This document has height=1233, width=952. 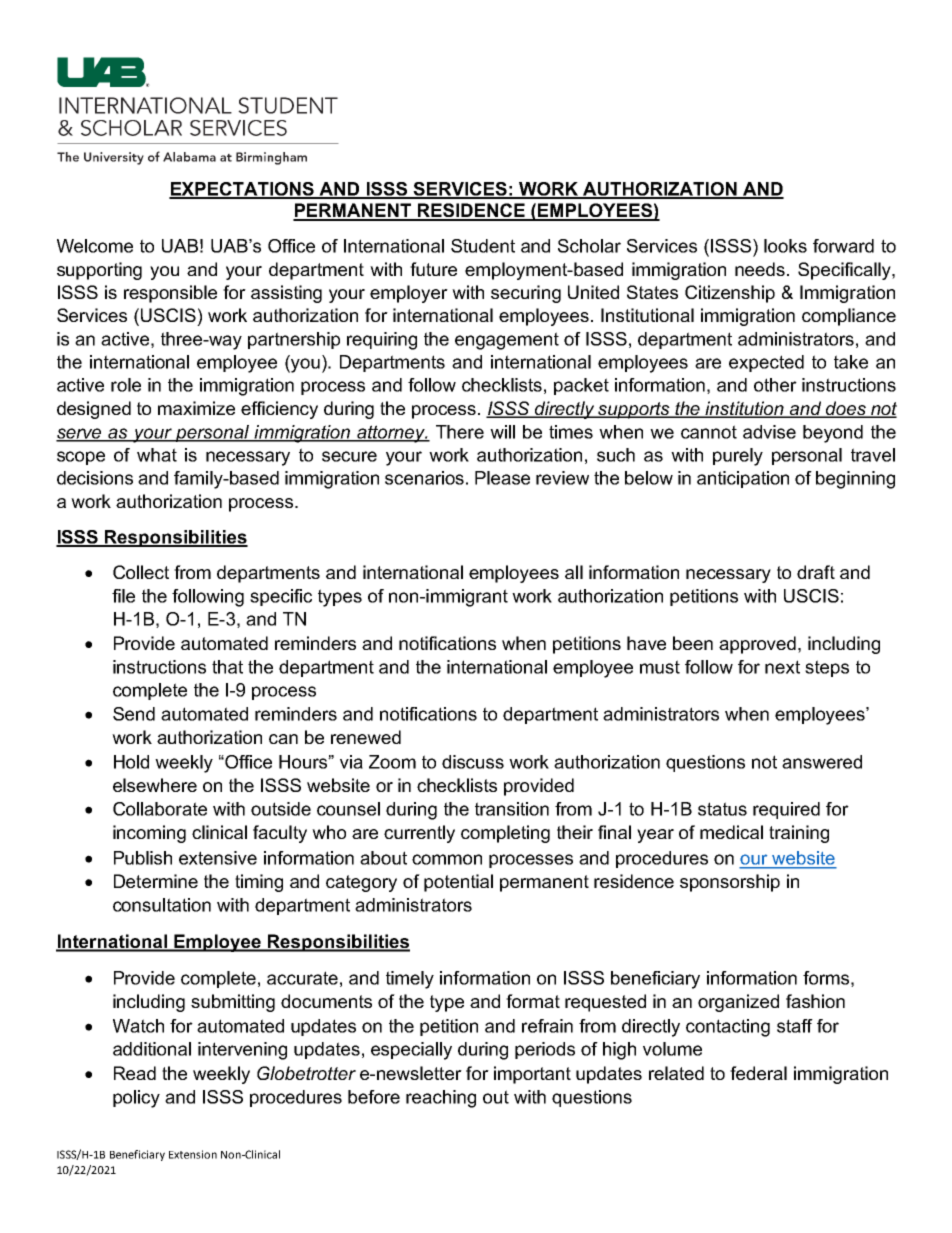 What do you see at coordinates (758, 1073) in the document?
I see `federal` at bounding box center [758, 1073].
